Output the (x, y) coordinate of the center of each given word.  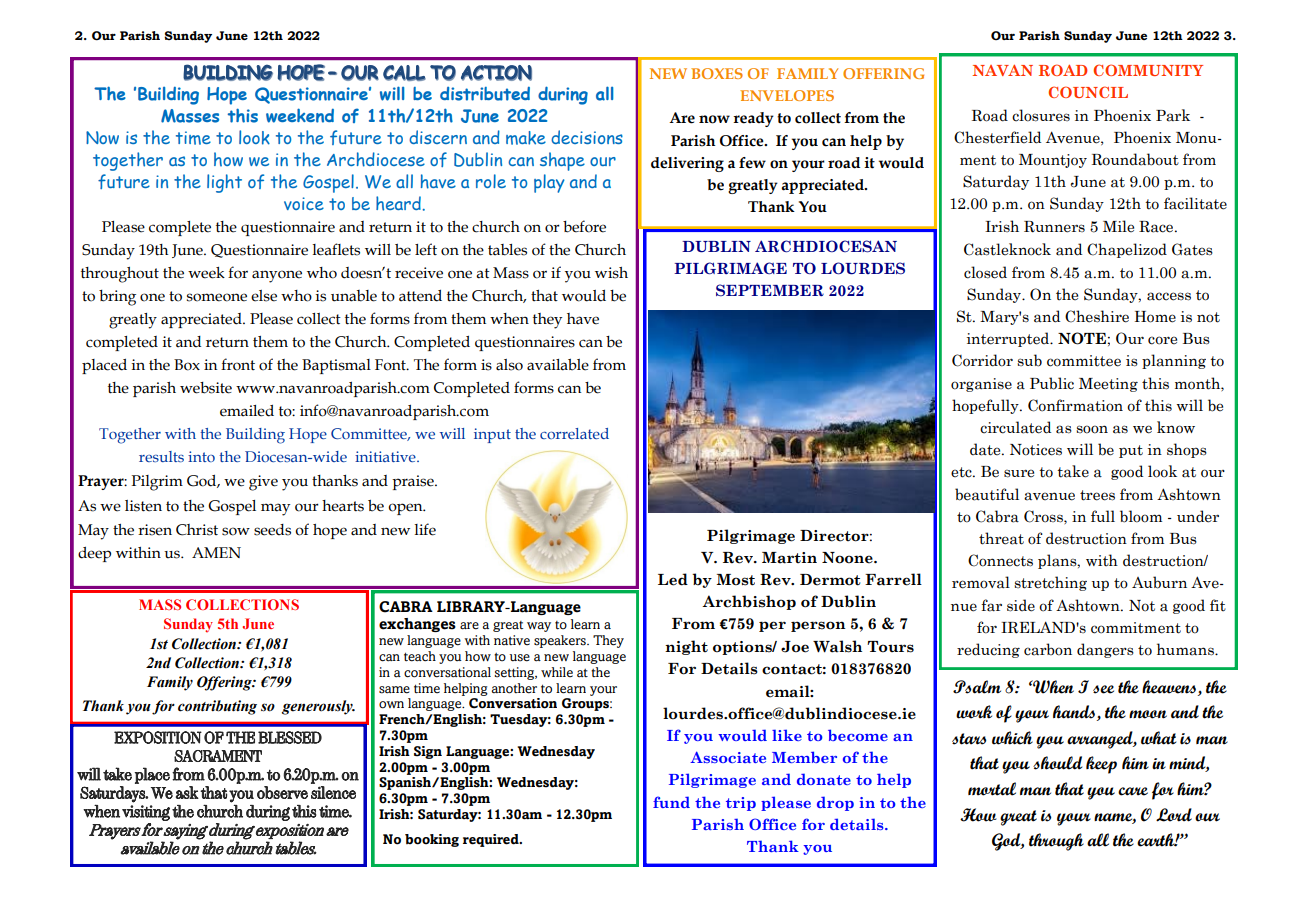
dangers (1105, 650)
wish (611, 273)
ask (187, 792)
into (201, 456)
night (686, 647)
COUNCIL (1088, 92)
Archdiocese (376, 159)
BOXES (717, 73)
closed (985, 272)
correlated (574, 433)
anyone (277, 276)
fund (671, 802)
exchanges (417, 625)
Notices (1036, 450)
